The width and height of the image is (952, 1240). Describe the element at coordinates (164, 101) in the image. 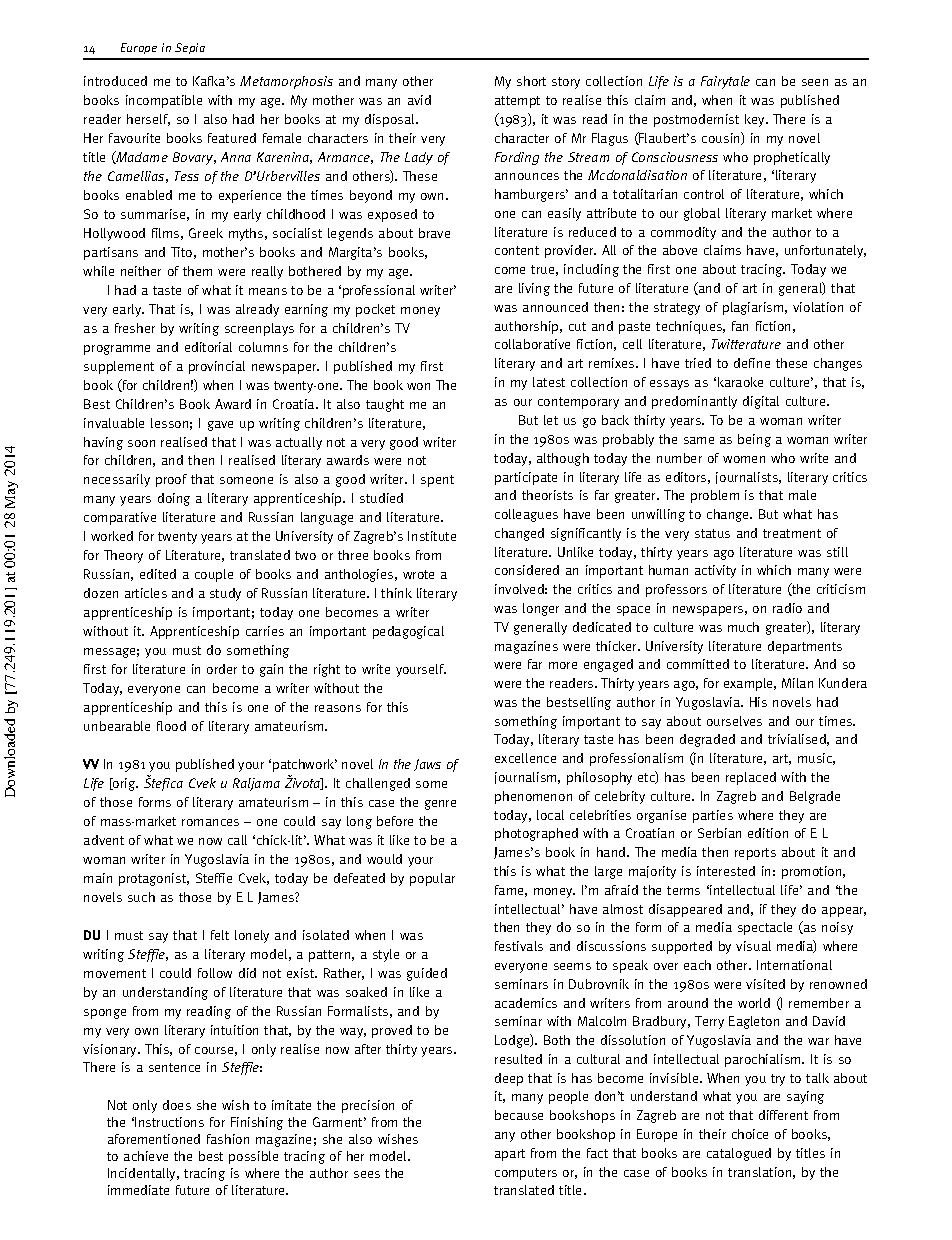

I see `incompatible` at that location.
